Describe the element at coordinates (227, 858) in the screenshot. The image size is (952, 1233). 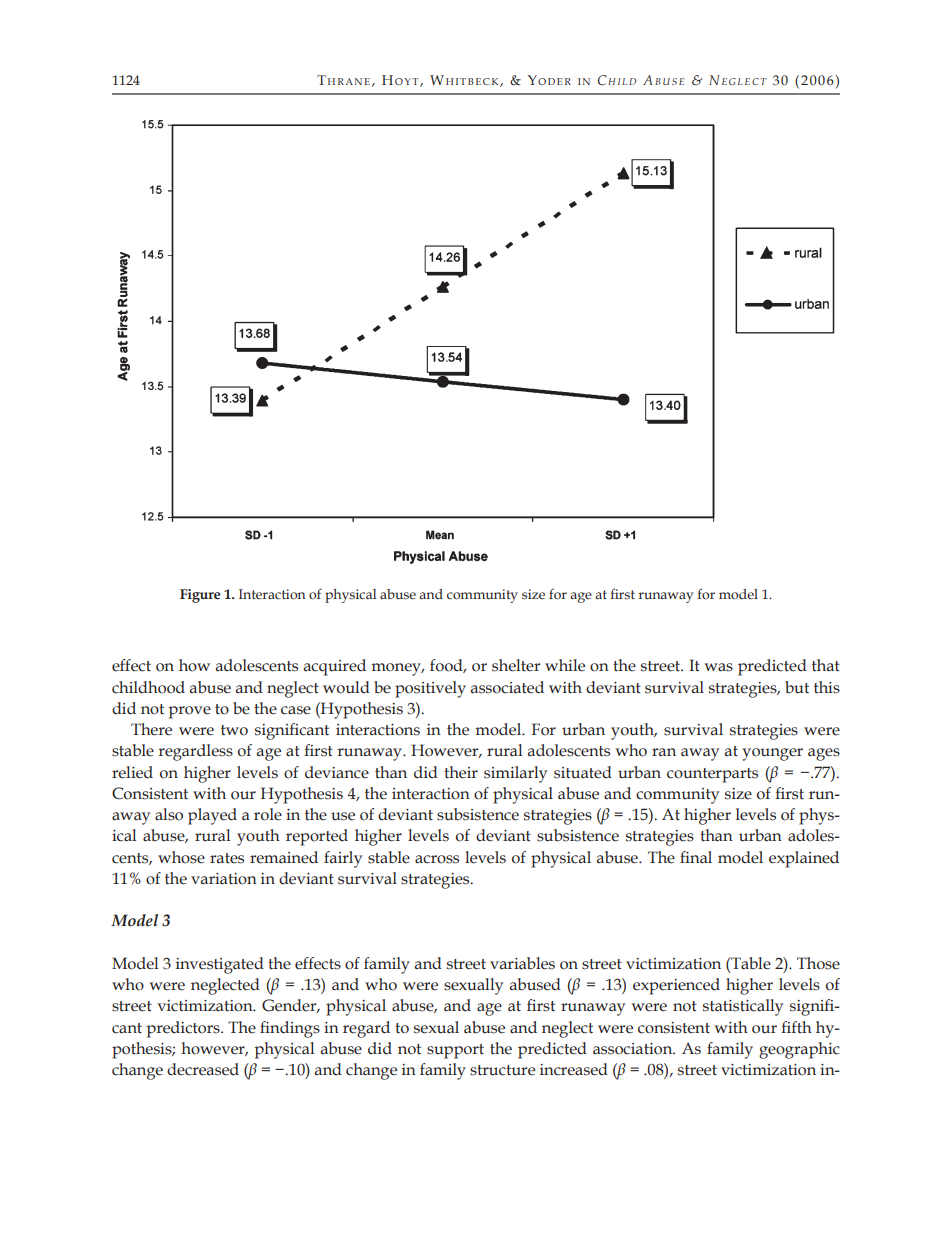
I see `rates` at that location.
